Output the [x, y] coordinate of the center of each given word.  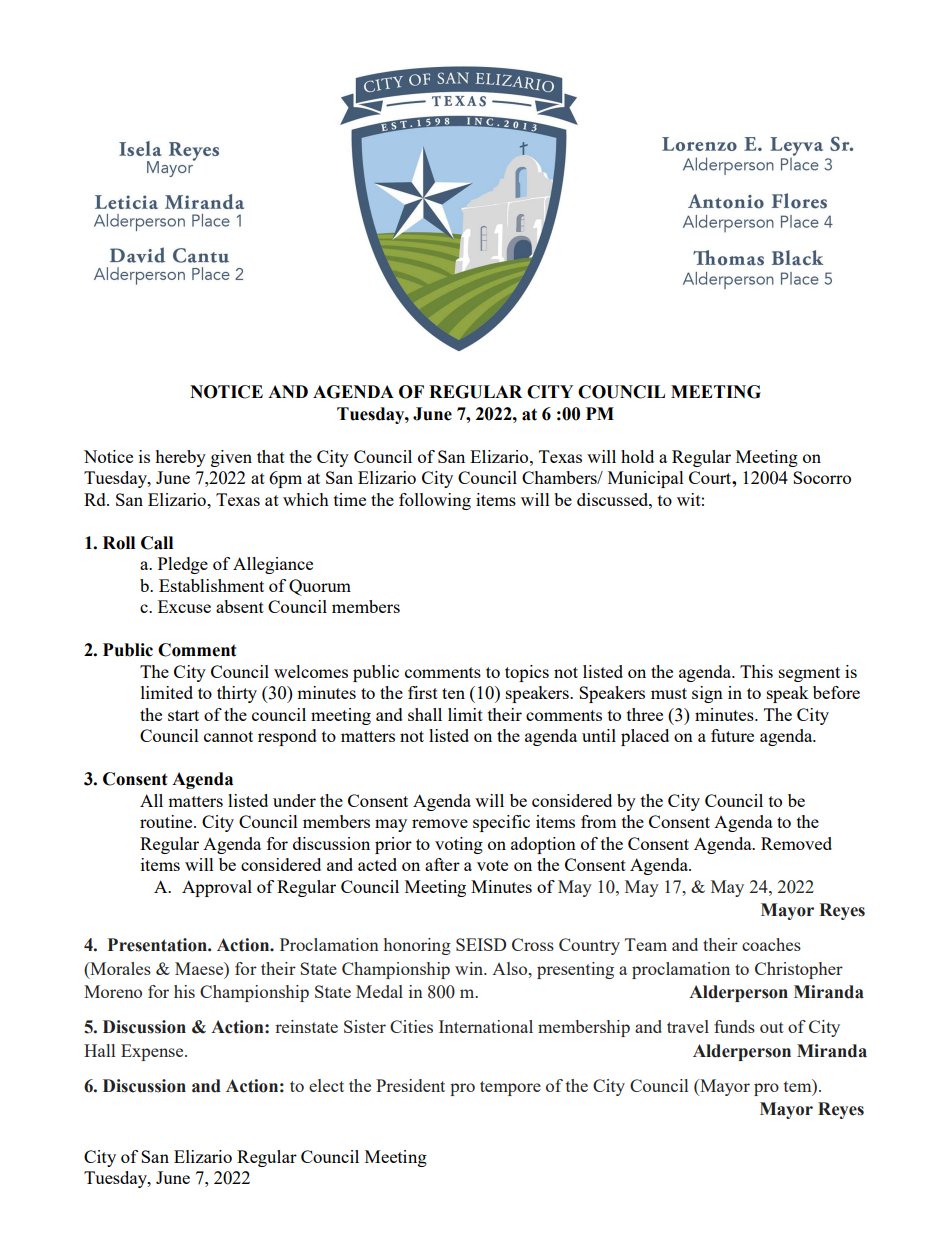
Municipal [646, 479]
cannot [228, 736]
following [435, 501]
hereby [180, 458]
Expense [153, 1052]
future [732, 735]
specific [501, 823]
